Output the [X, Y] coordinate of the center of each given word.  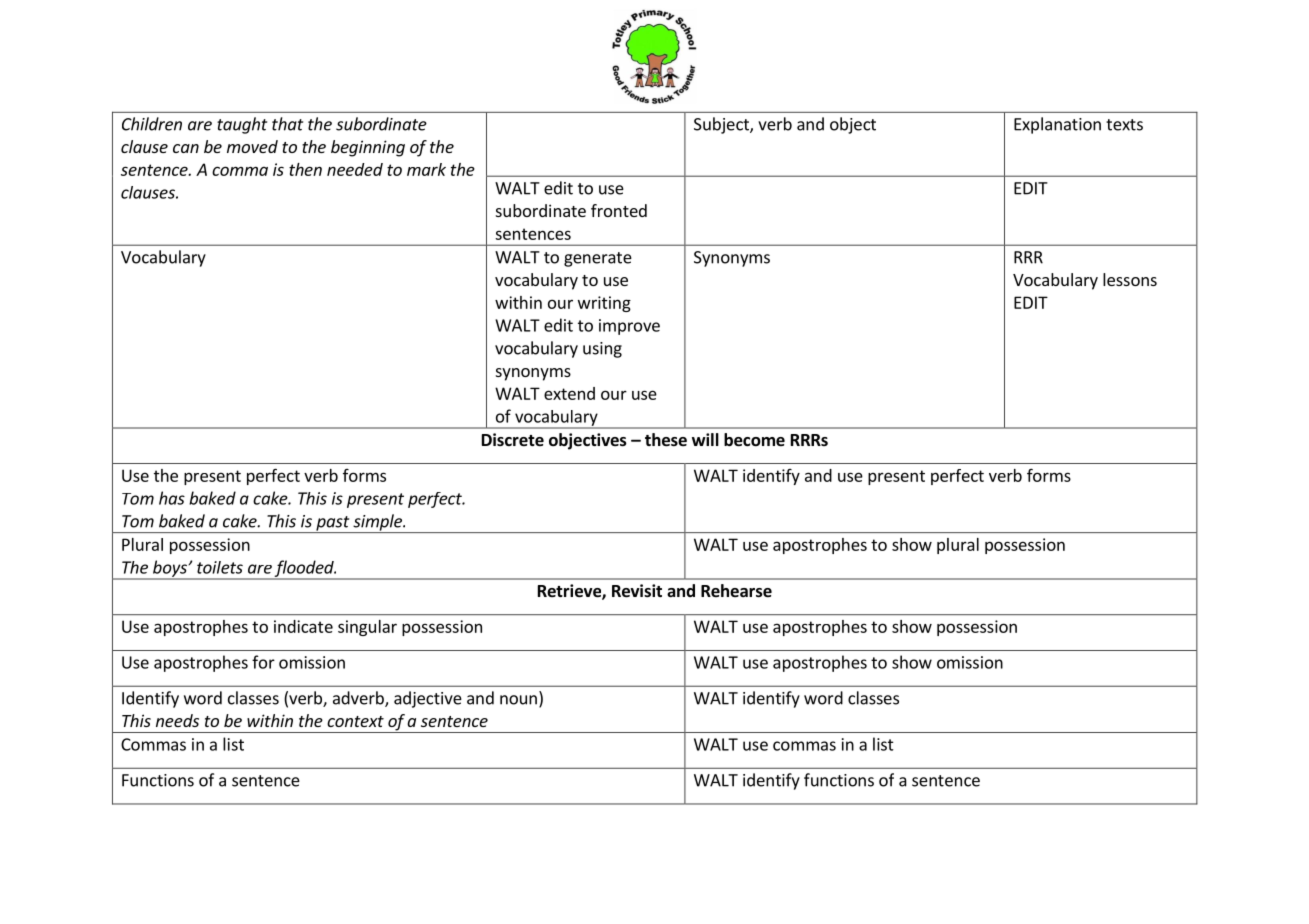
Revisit [637, 591]
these [666, 440]
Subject [722, 125]
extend [569, 393]
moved [252, 146]
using [602, 350]
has [172, 498]
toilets [220, 567]
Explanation [1057, 125]
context [355, 721]
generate [598, 259]
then [305, 169]
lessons [1130, 279]
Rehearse [736, 591]
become [754, 440]
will [705, 439]
